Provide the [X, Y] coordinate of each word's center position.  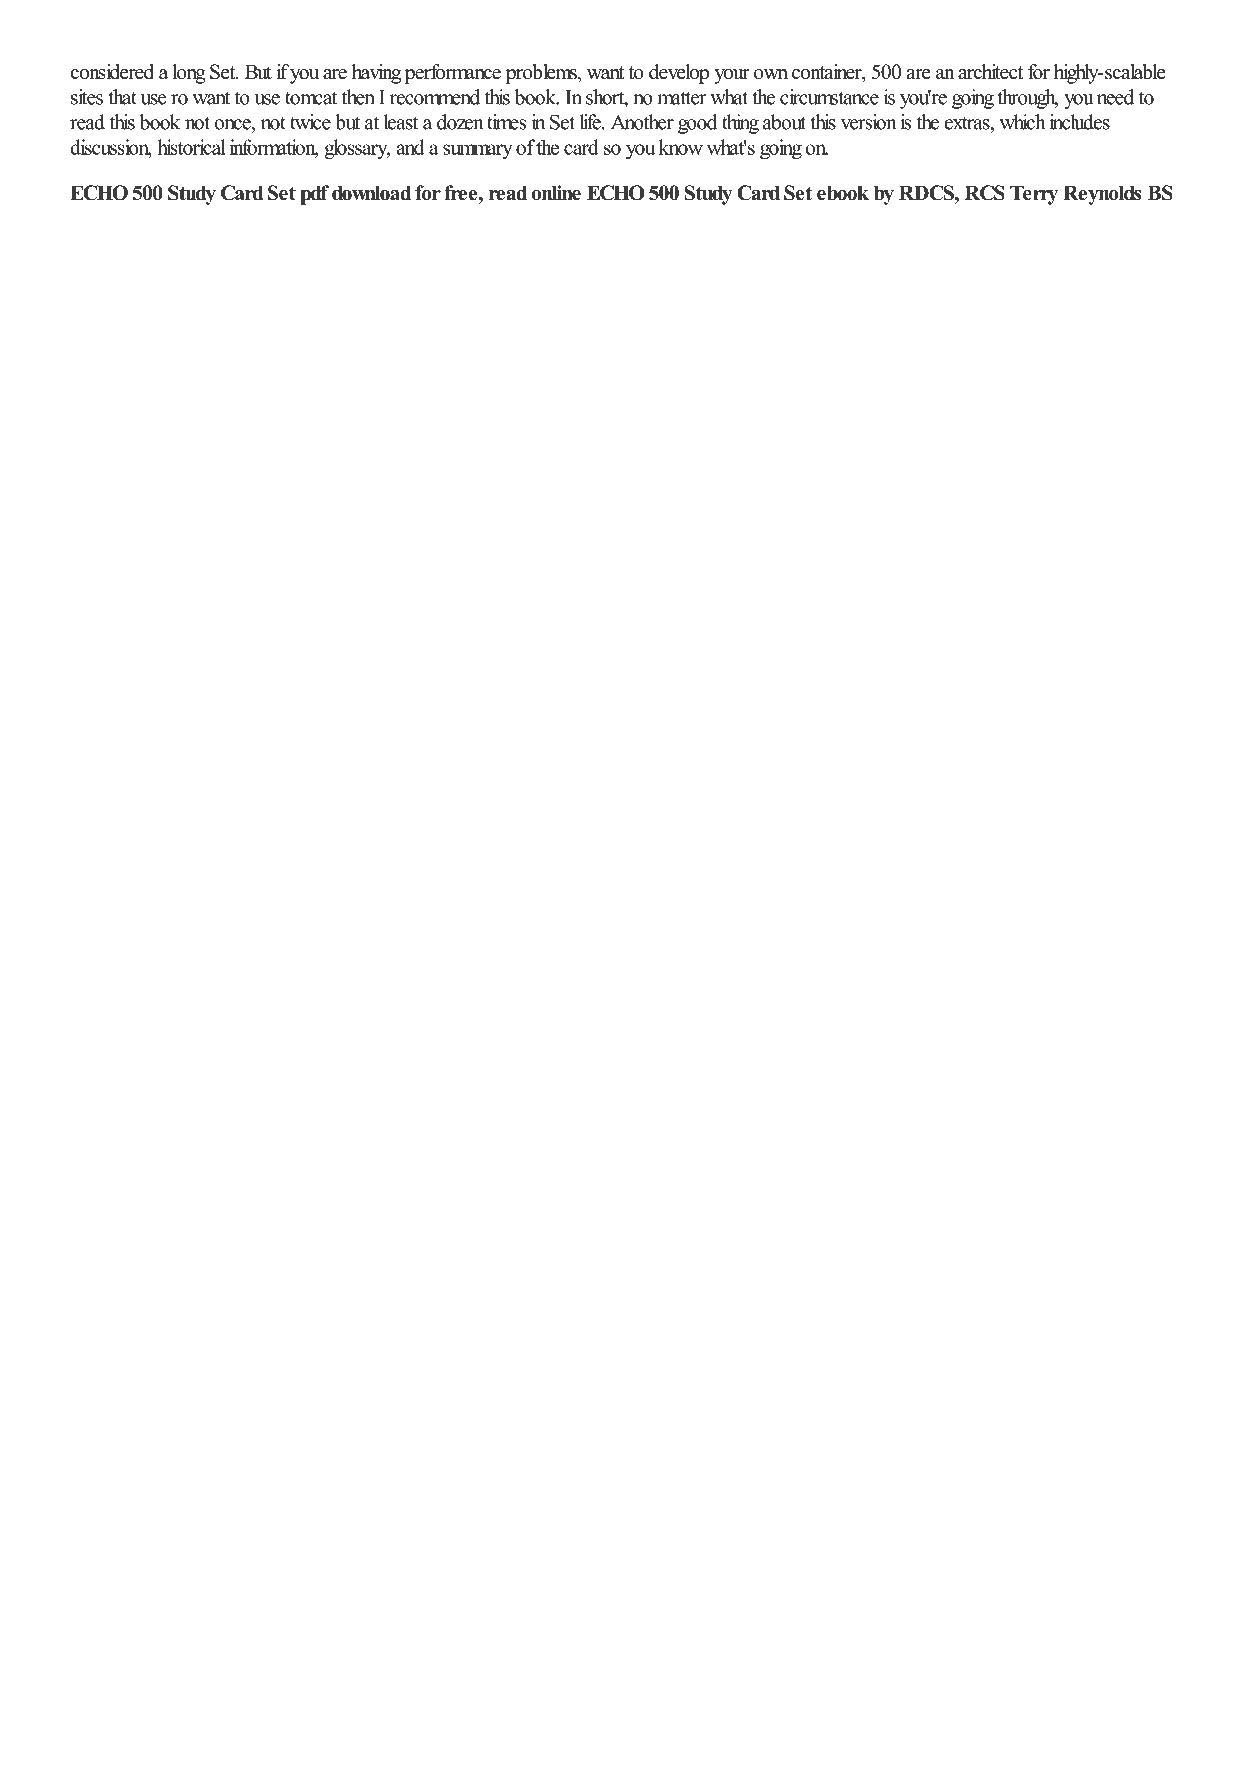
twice [310, 122]
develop [679, 74]
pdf [314, 195]
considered [112, 72]
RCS [985, 193]
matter [682, 98]
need [1115, 97]
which [1022, 122]
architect [990, 72]
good [697, 124]
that [122, 97]
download [371, 193]
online [556, 193]
